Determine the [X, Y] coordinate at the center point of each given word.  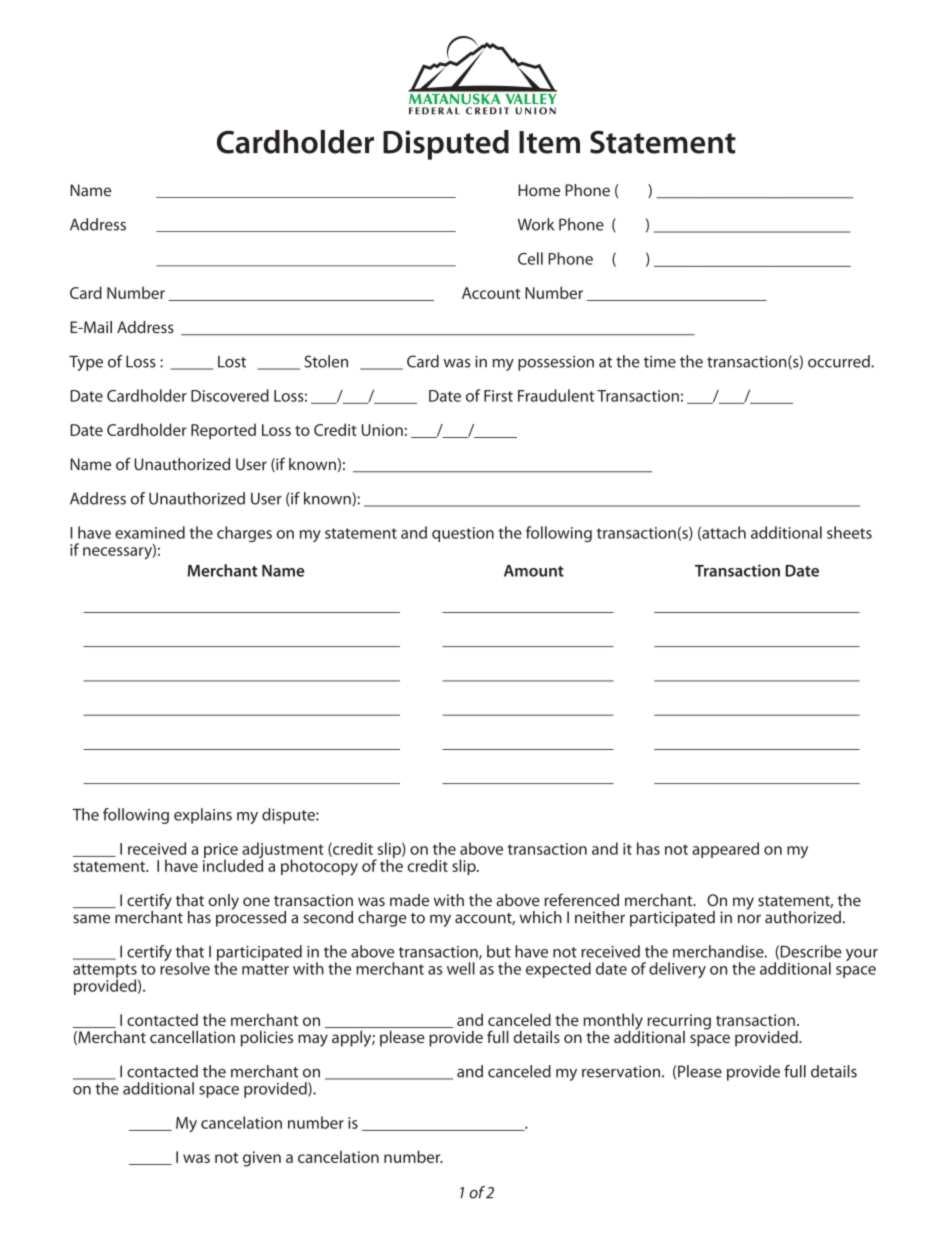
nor [749, 919]
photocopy [319, 867]
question [463, 534]
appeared [725, 850]
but [499, 951]
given [262, 1159]
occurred [840, 361]
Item [549, 142]
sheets [849, 532]
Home [539, 190]
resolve [185, 967]
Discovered [230, 395]
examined [150, 532]
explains [203, 816]
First [498, 396]
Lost [232, 362]
